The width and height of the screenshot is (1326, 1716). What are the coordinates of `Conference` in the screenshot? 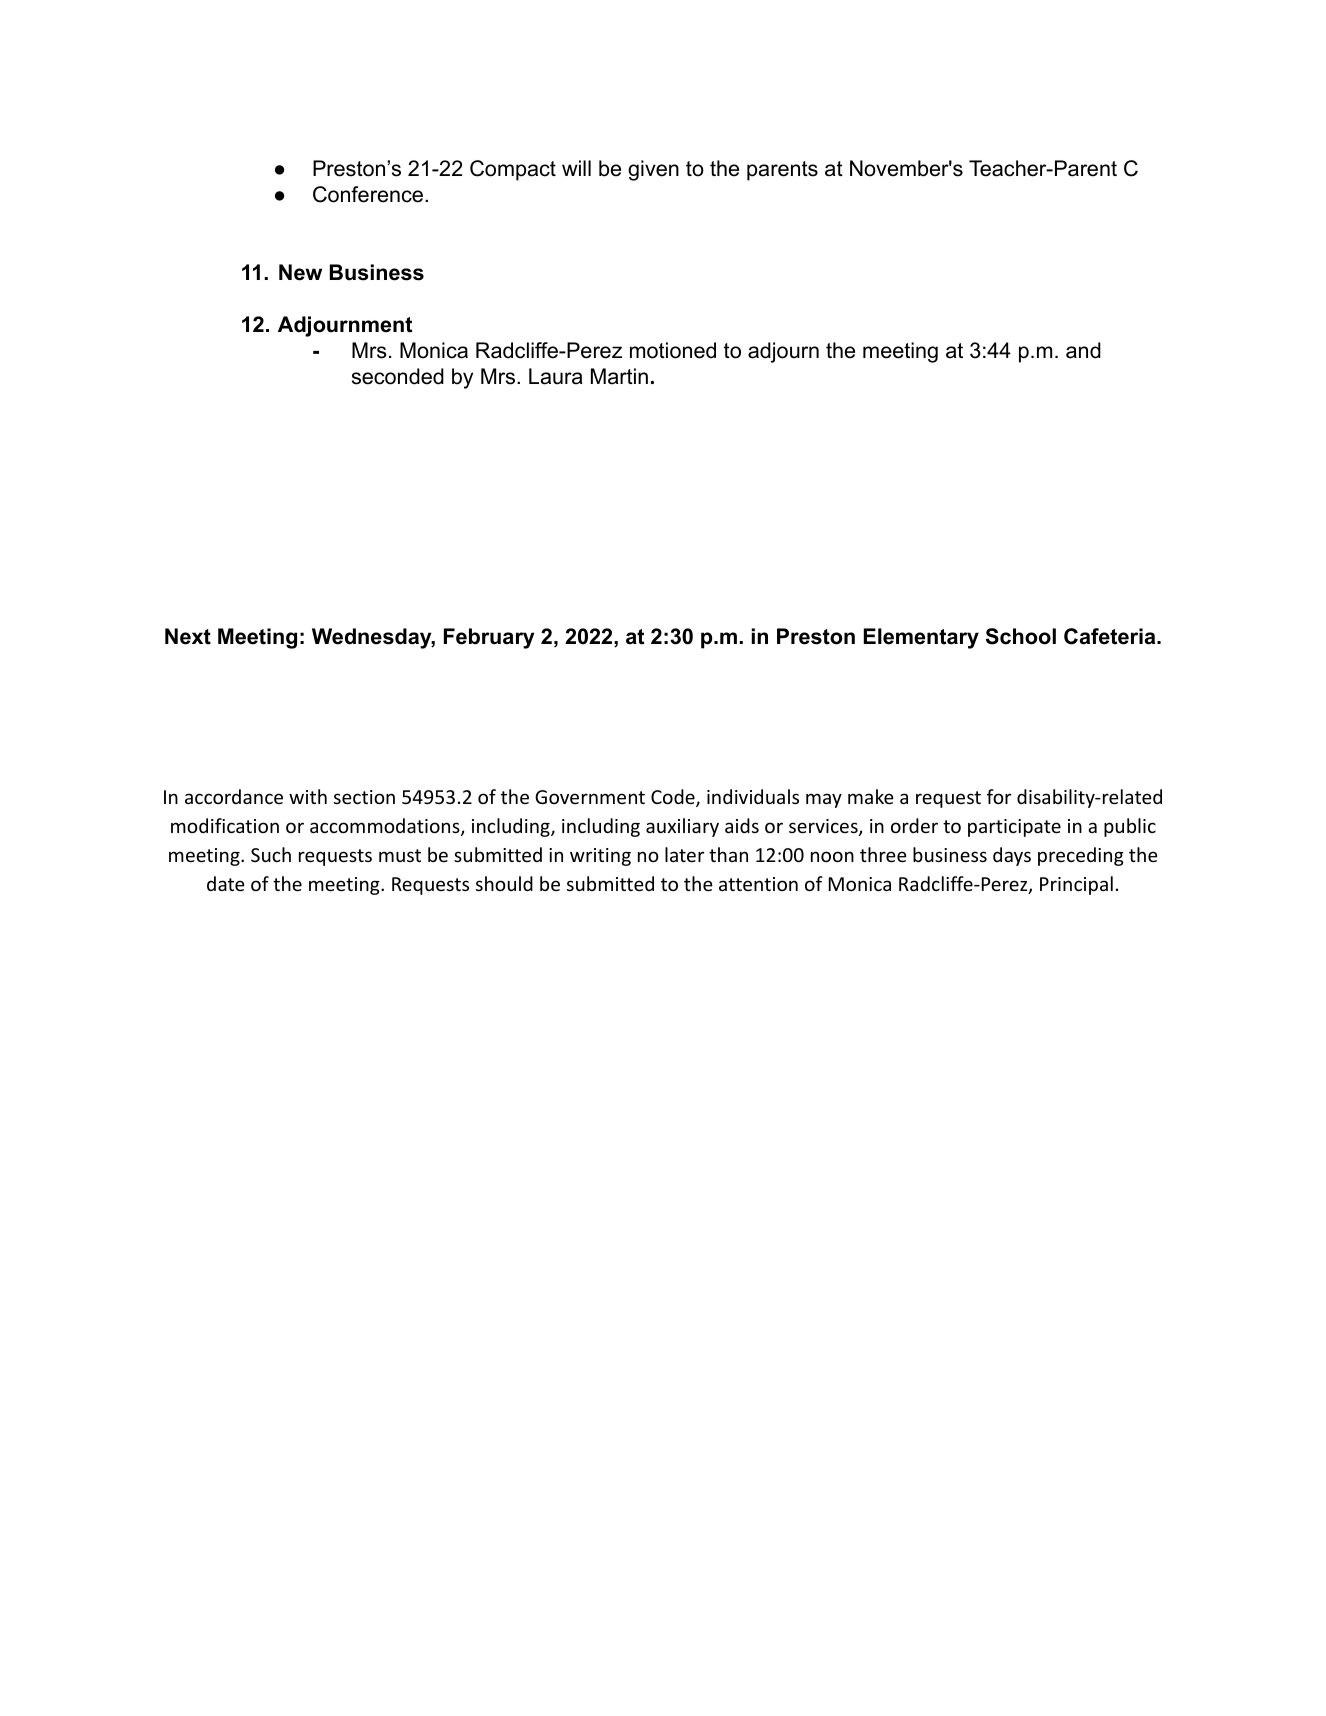 It's located at (369, 194).
